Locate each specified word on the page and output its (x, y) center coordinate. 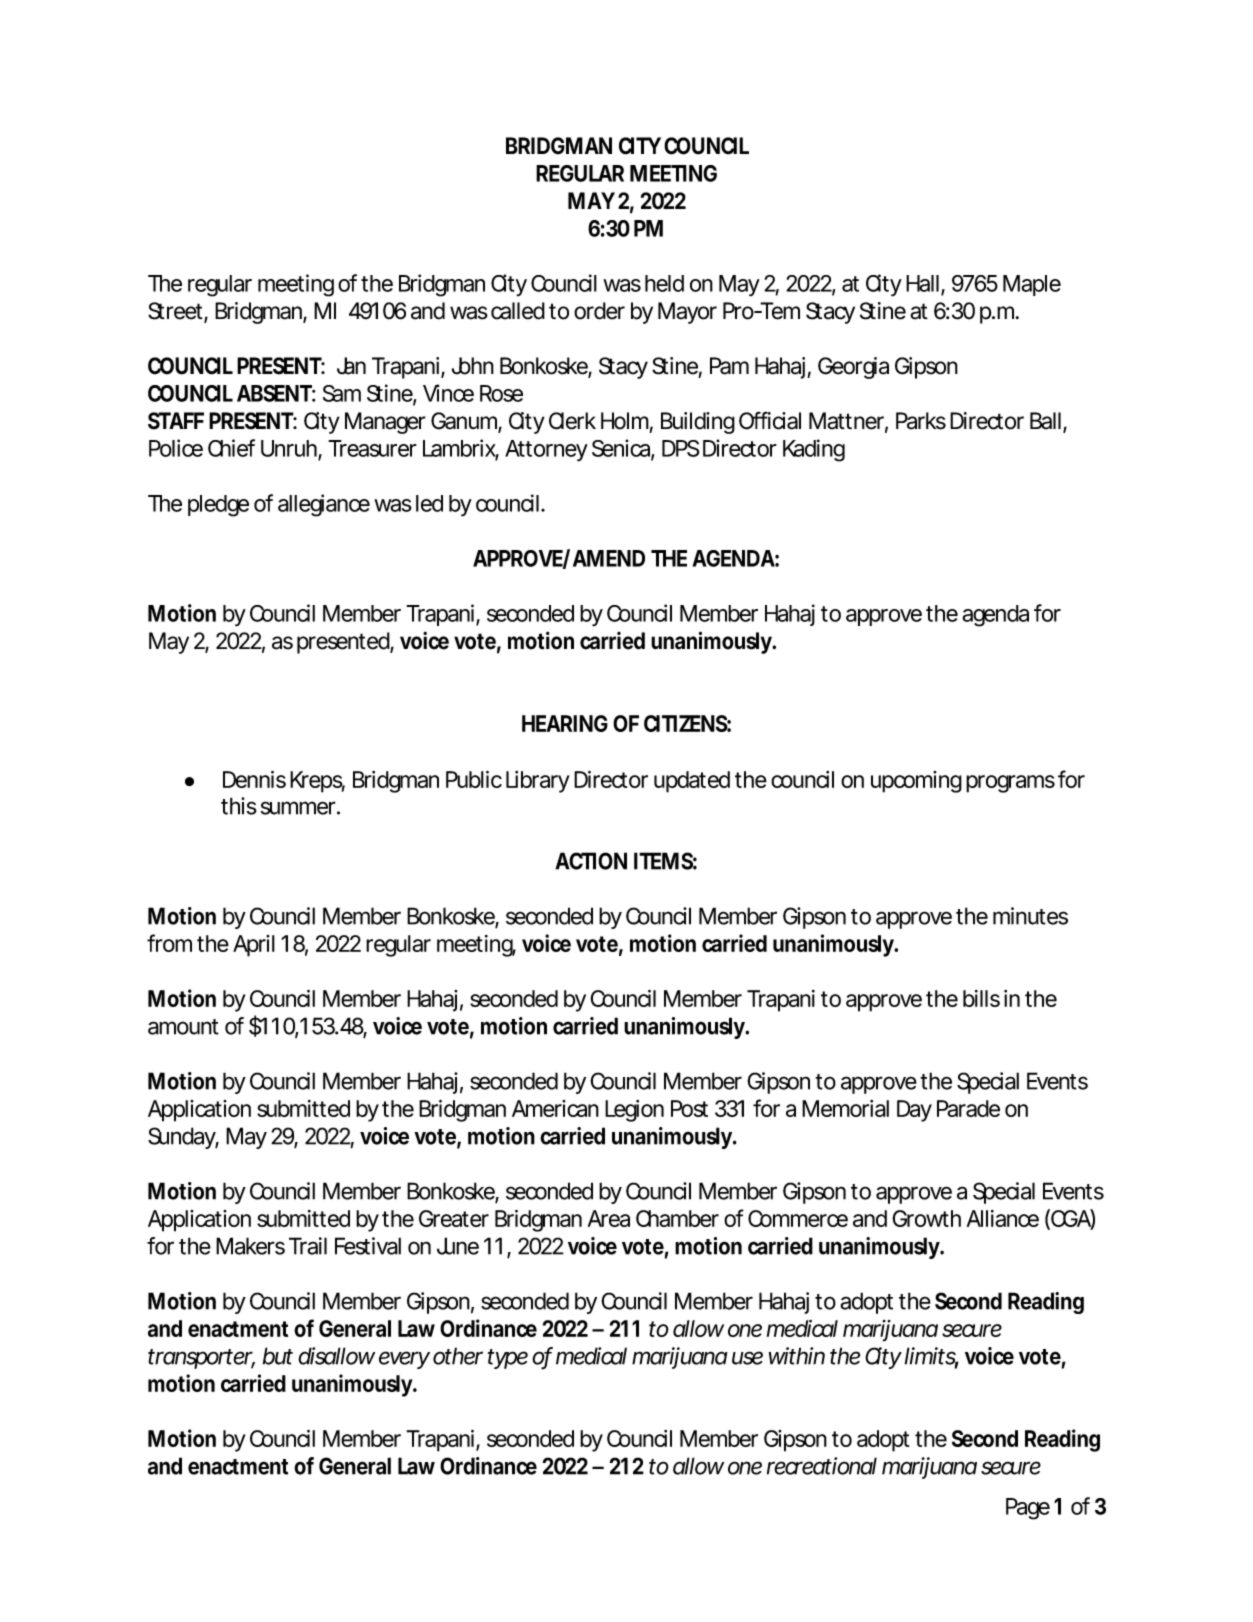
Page (1028, 1509)
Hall (922, 283)
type (508, 1359)
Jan (351, 366)
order (599, 311)
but (278, 1356)
